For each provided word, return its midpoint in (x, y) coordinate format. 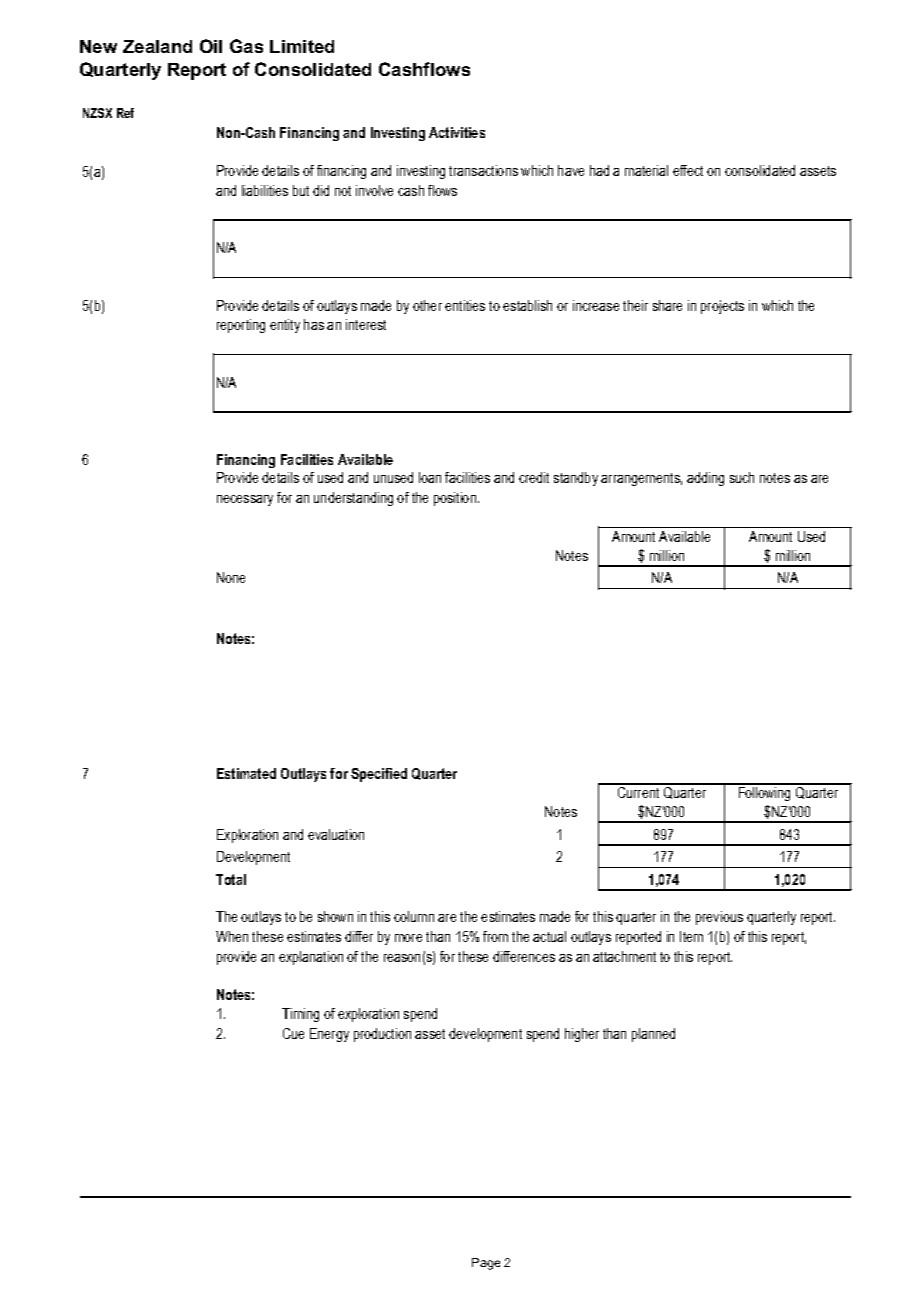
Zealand (157, 46)
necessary (245, 500)
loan (430, 477)
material (646, 170)
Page (486, 1264)
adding (705, 479)
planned (653, 1035)
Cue (293, 1033)
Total (231, 879)
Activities (457, 132)
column (414, 916)
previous (719, 918)
